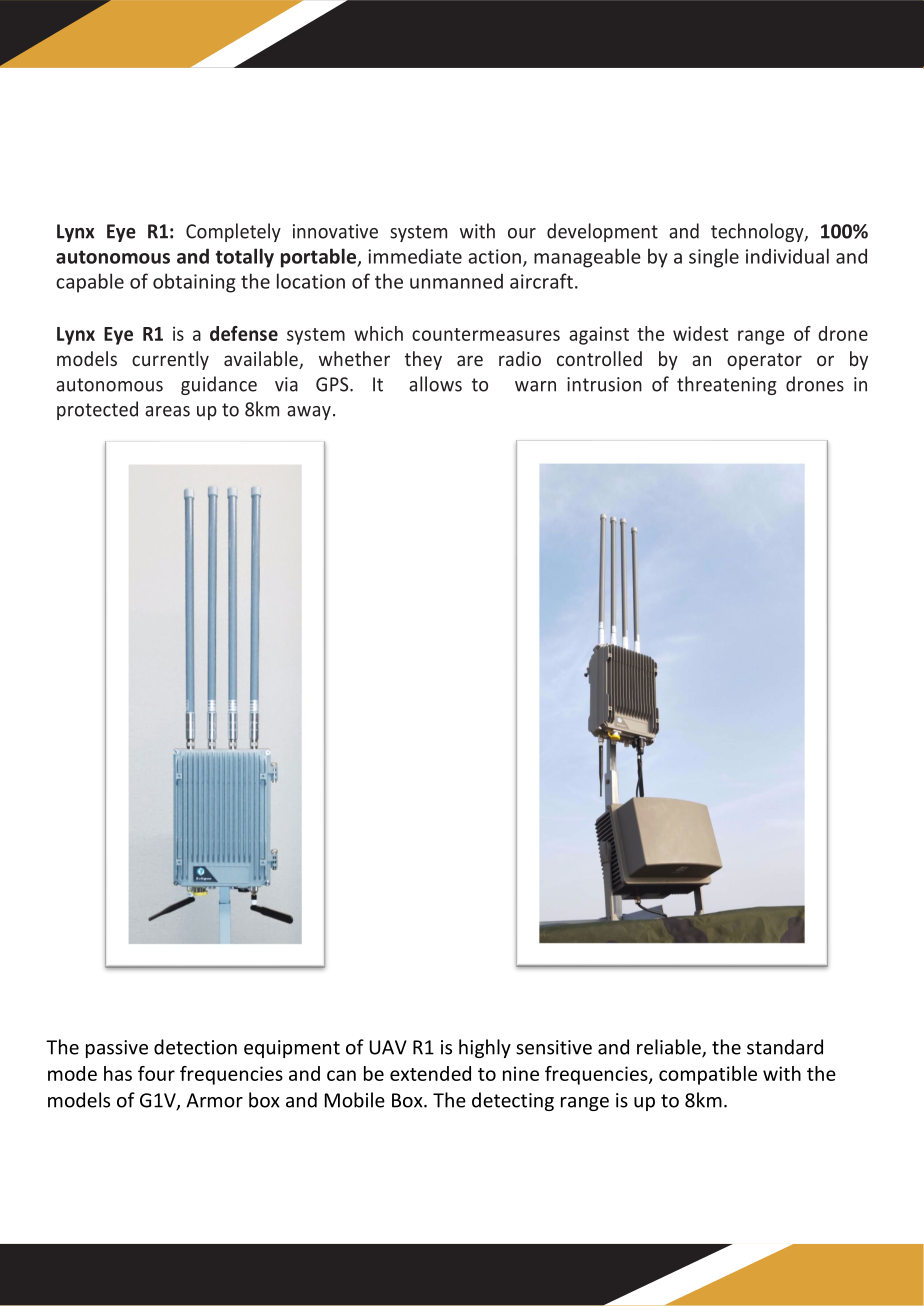 This image has height=1307, width=924. What do you see at coordinates (714, 258) in the image?
I see `single` at bounding box center [714, 258].
